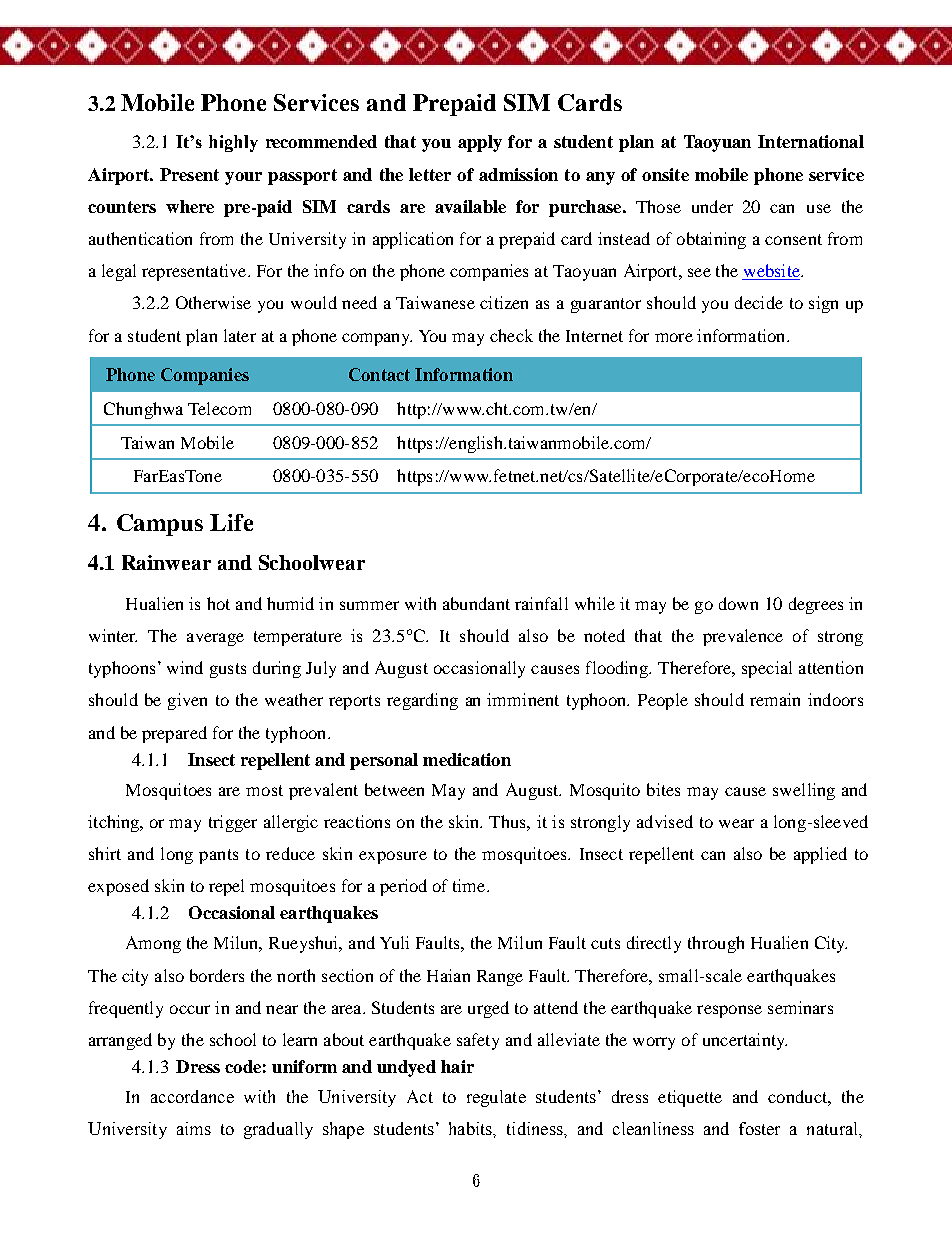  What do you see at coordinates (379, 374) in the screenshot?
I see `Contact` at bounding box center [379, 374].
